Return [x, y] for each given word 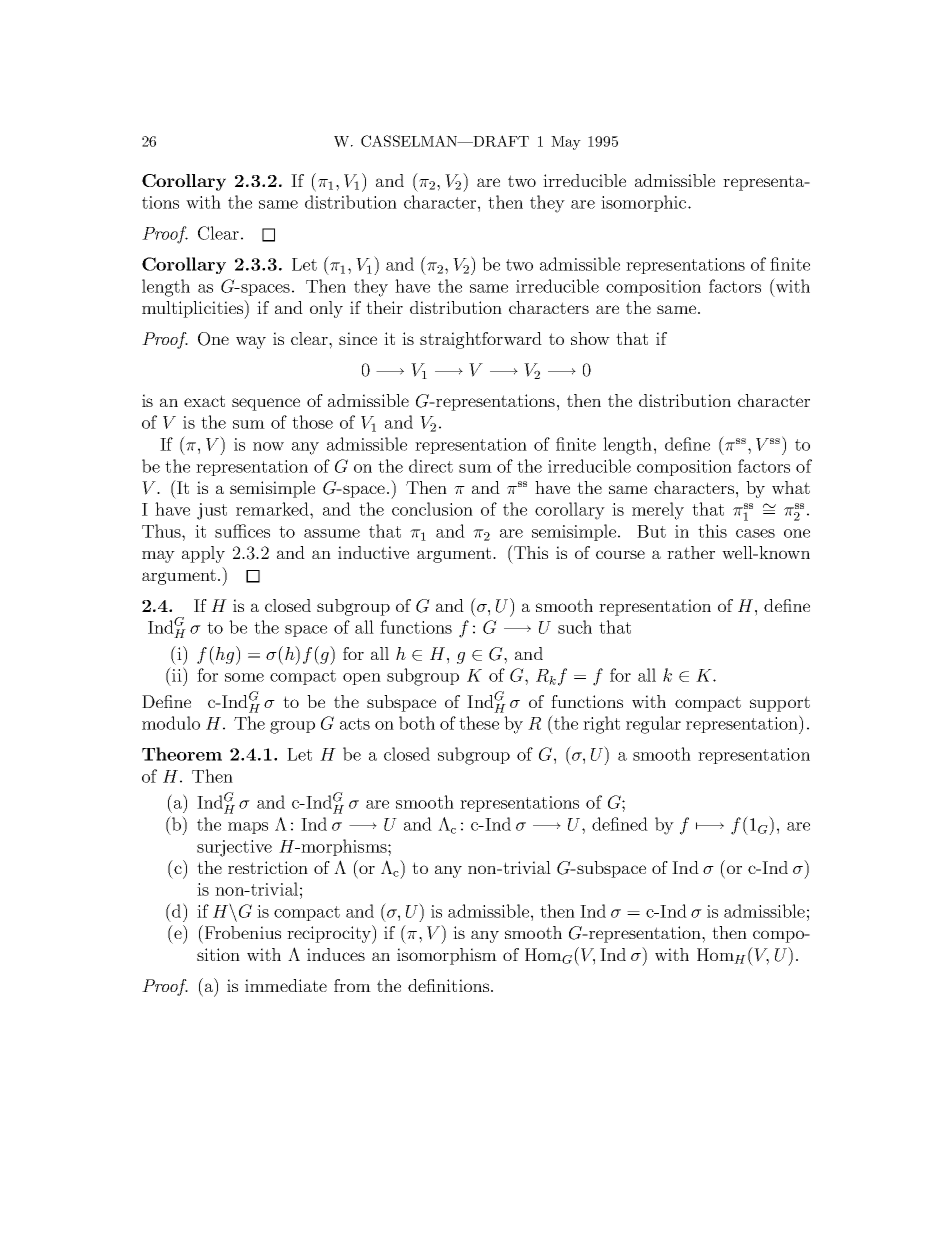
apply [203, 554]
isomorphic [645, 203]
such [575, 627]
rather [691, 552]
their [384, 307]
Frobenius [241, 932]
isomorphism [447, 956]
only [326, 309]
